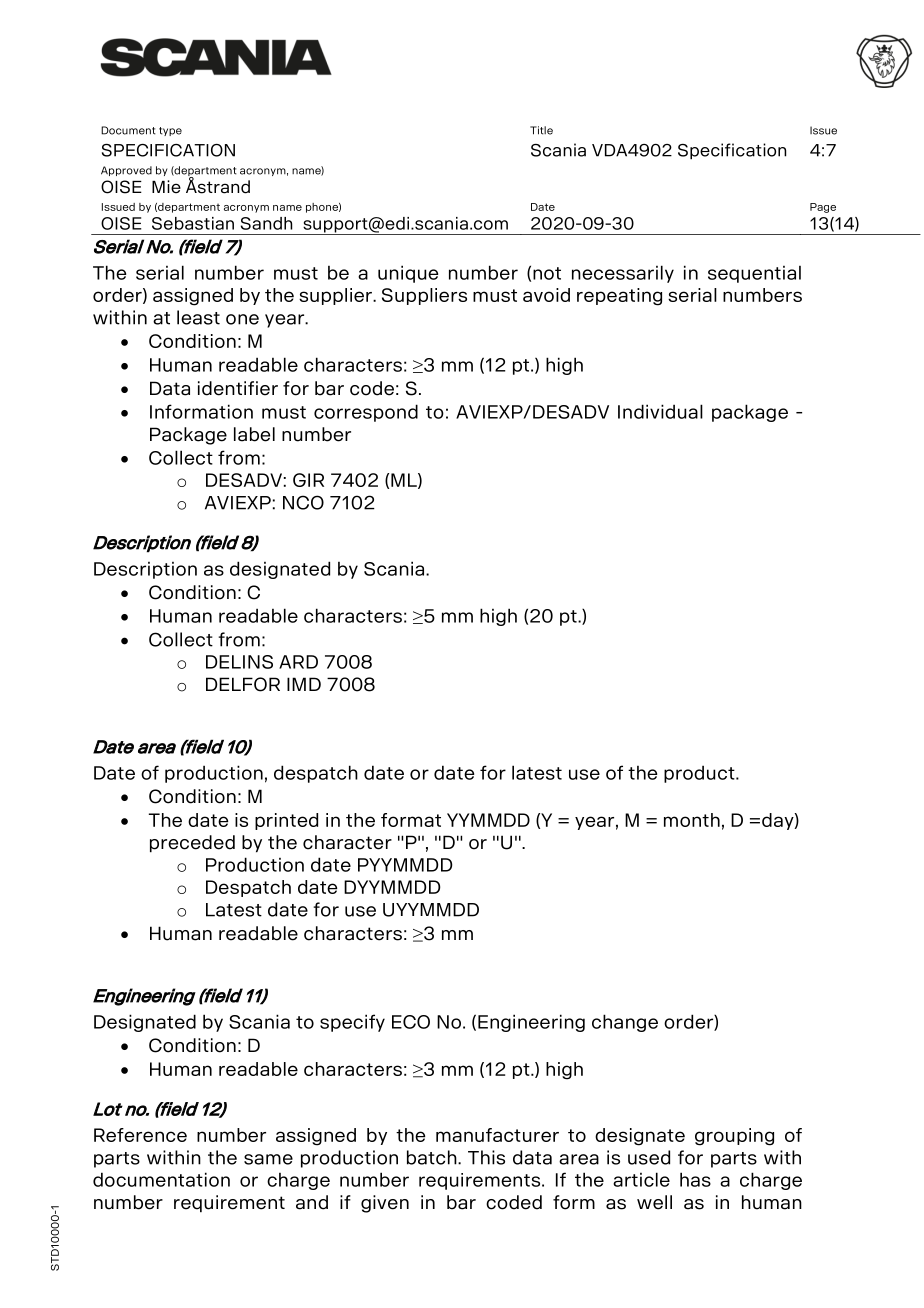  What do you see at coordinates (692, 820) in the screenshot?
I see `month` at bounding box center [692, 820].
